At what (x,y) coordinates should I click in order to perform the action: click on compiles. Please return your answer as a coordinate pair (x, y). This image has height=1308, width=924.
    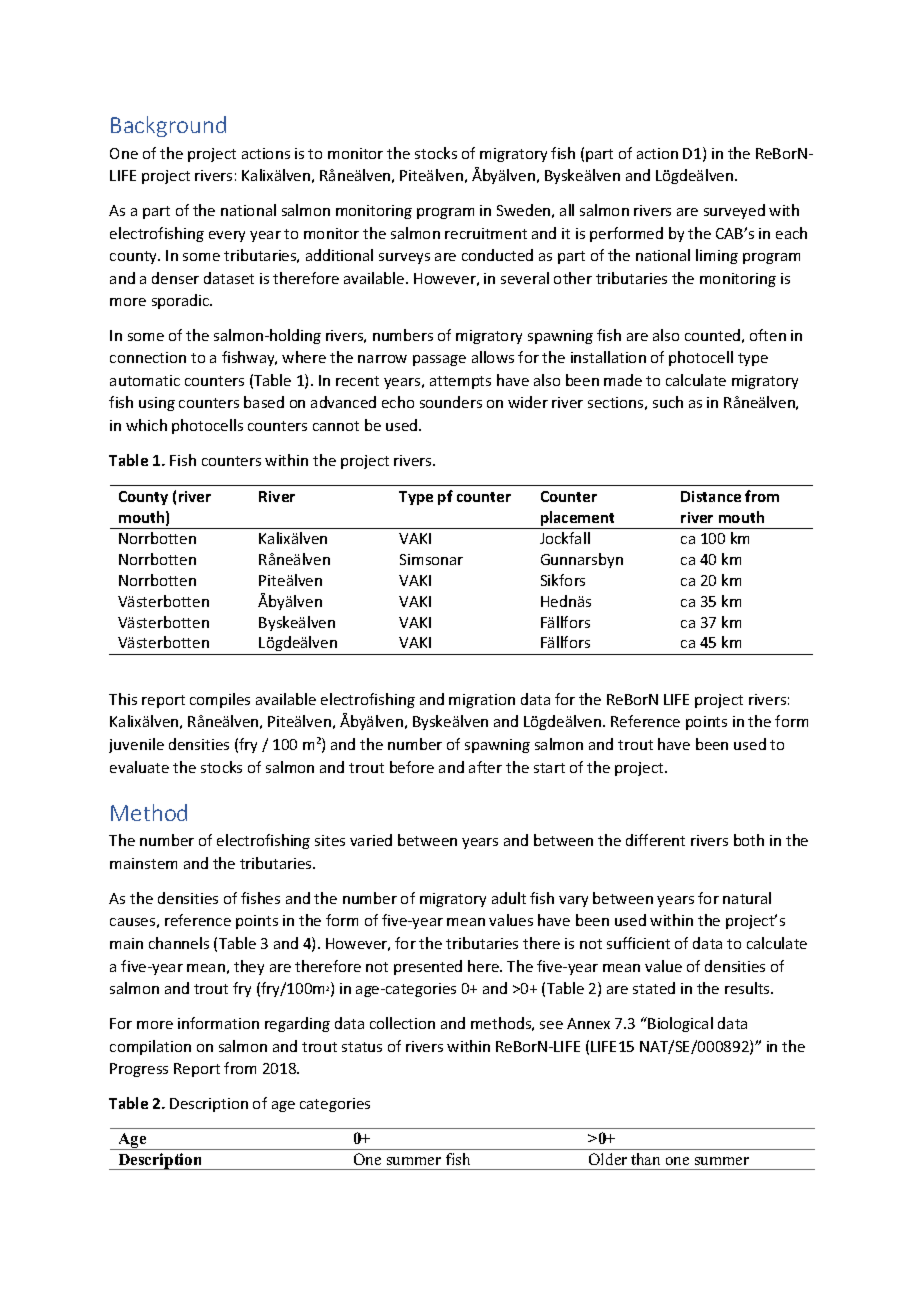
    Looking at the image, I should click on (220, 700).
